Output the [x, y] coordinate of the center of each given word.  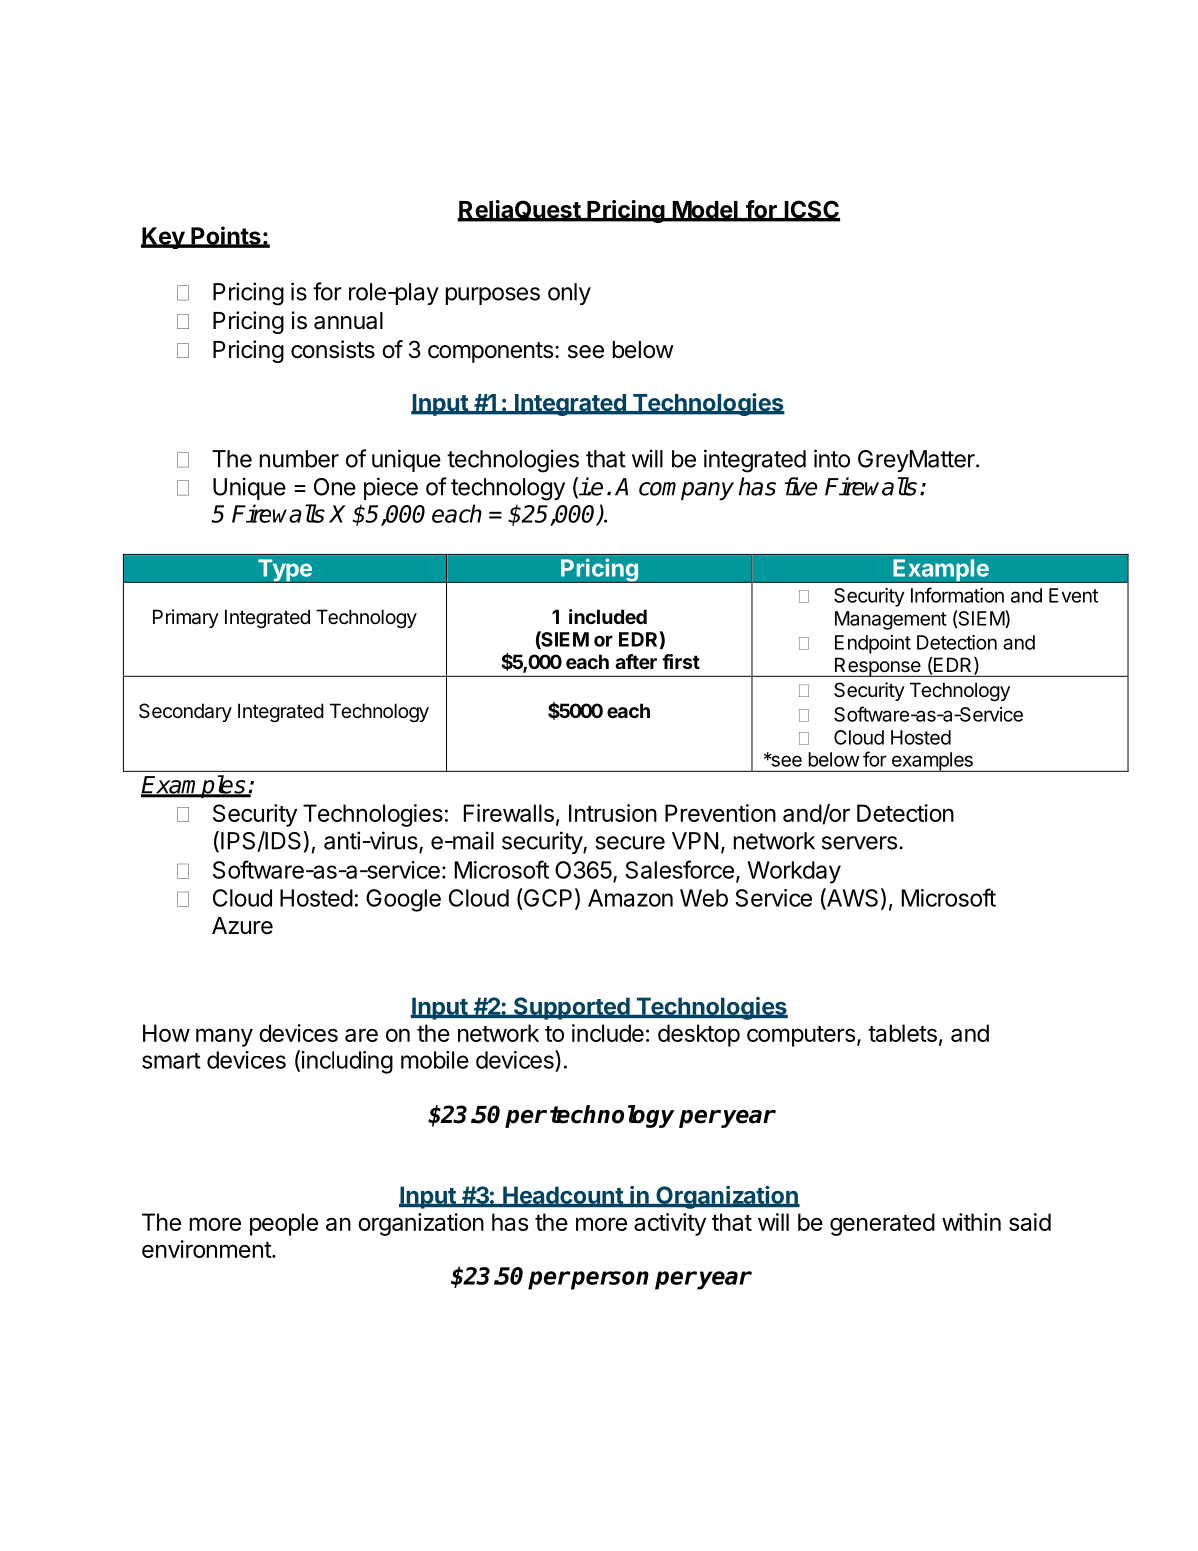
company [686, 491]
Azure [242, 926]
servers [859, 843]
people [284, 1224]
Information [957, 595]
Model [705, 211]
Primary [186, 618]
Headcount [563, 1196]
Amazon [630, 898]
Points [226, 236]
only [569, 294]
